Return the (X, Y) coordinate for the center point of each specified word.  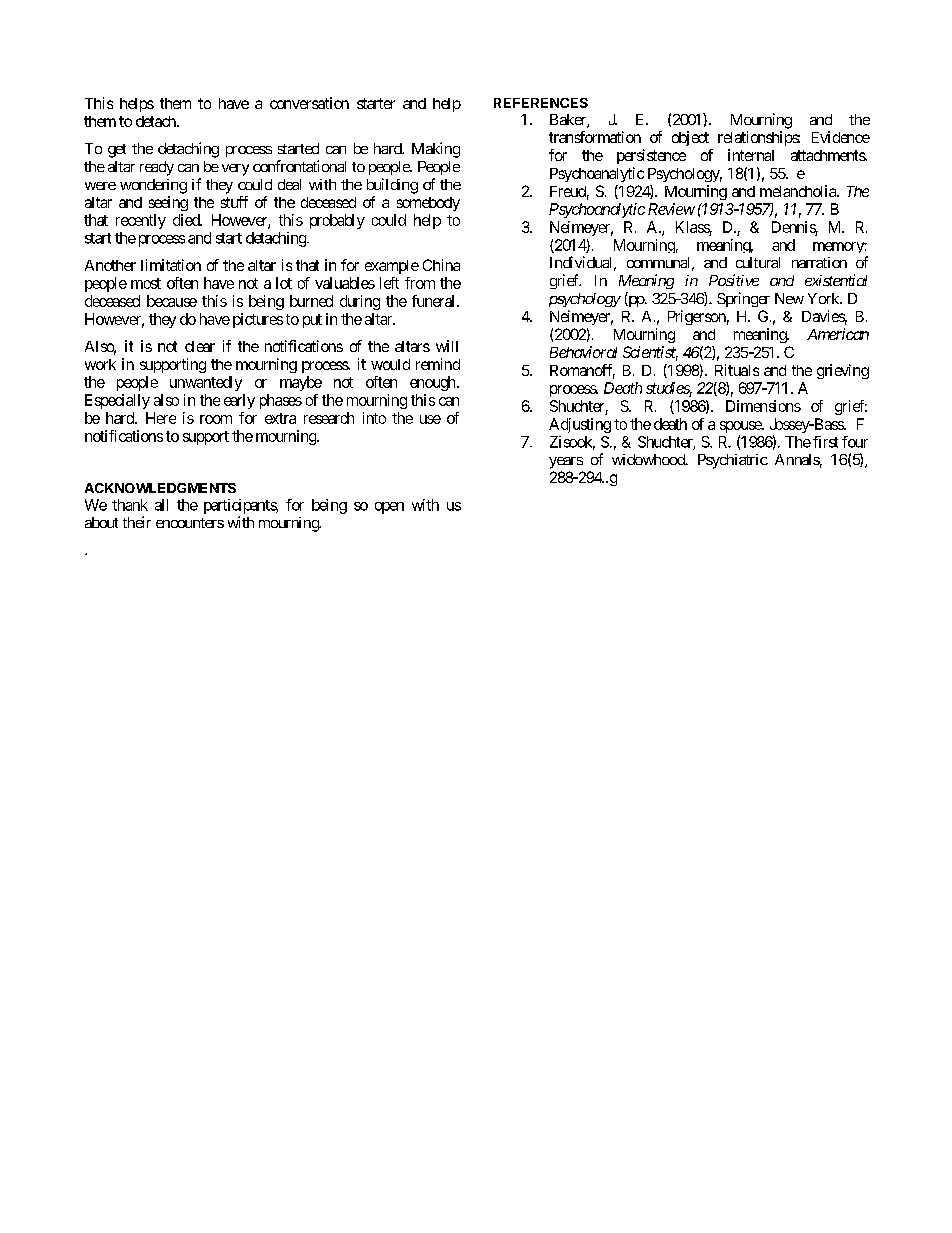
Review (671, 209)
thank (130, 505)
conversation (309, 103)
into (374, 418)
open (389, 508)
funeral (433, 301)
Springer (743, 299)
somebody (428, 204)
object (690, 138)
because (172, 301)
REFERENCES (541, 103)
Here (161, 418)
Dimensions (763, 406)
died (187, 220)
